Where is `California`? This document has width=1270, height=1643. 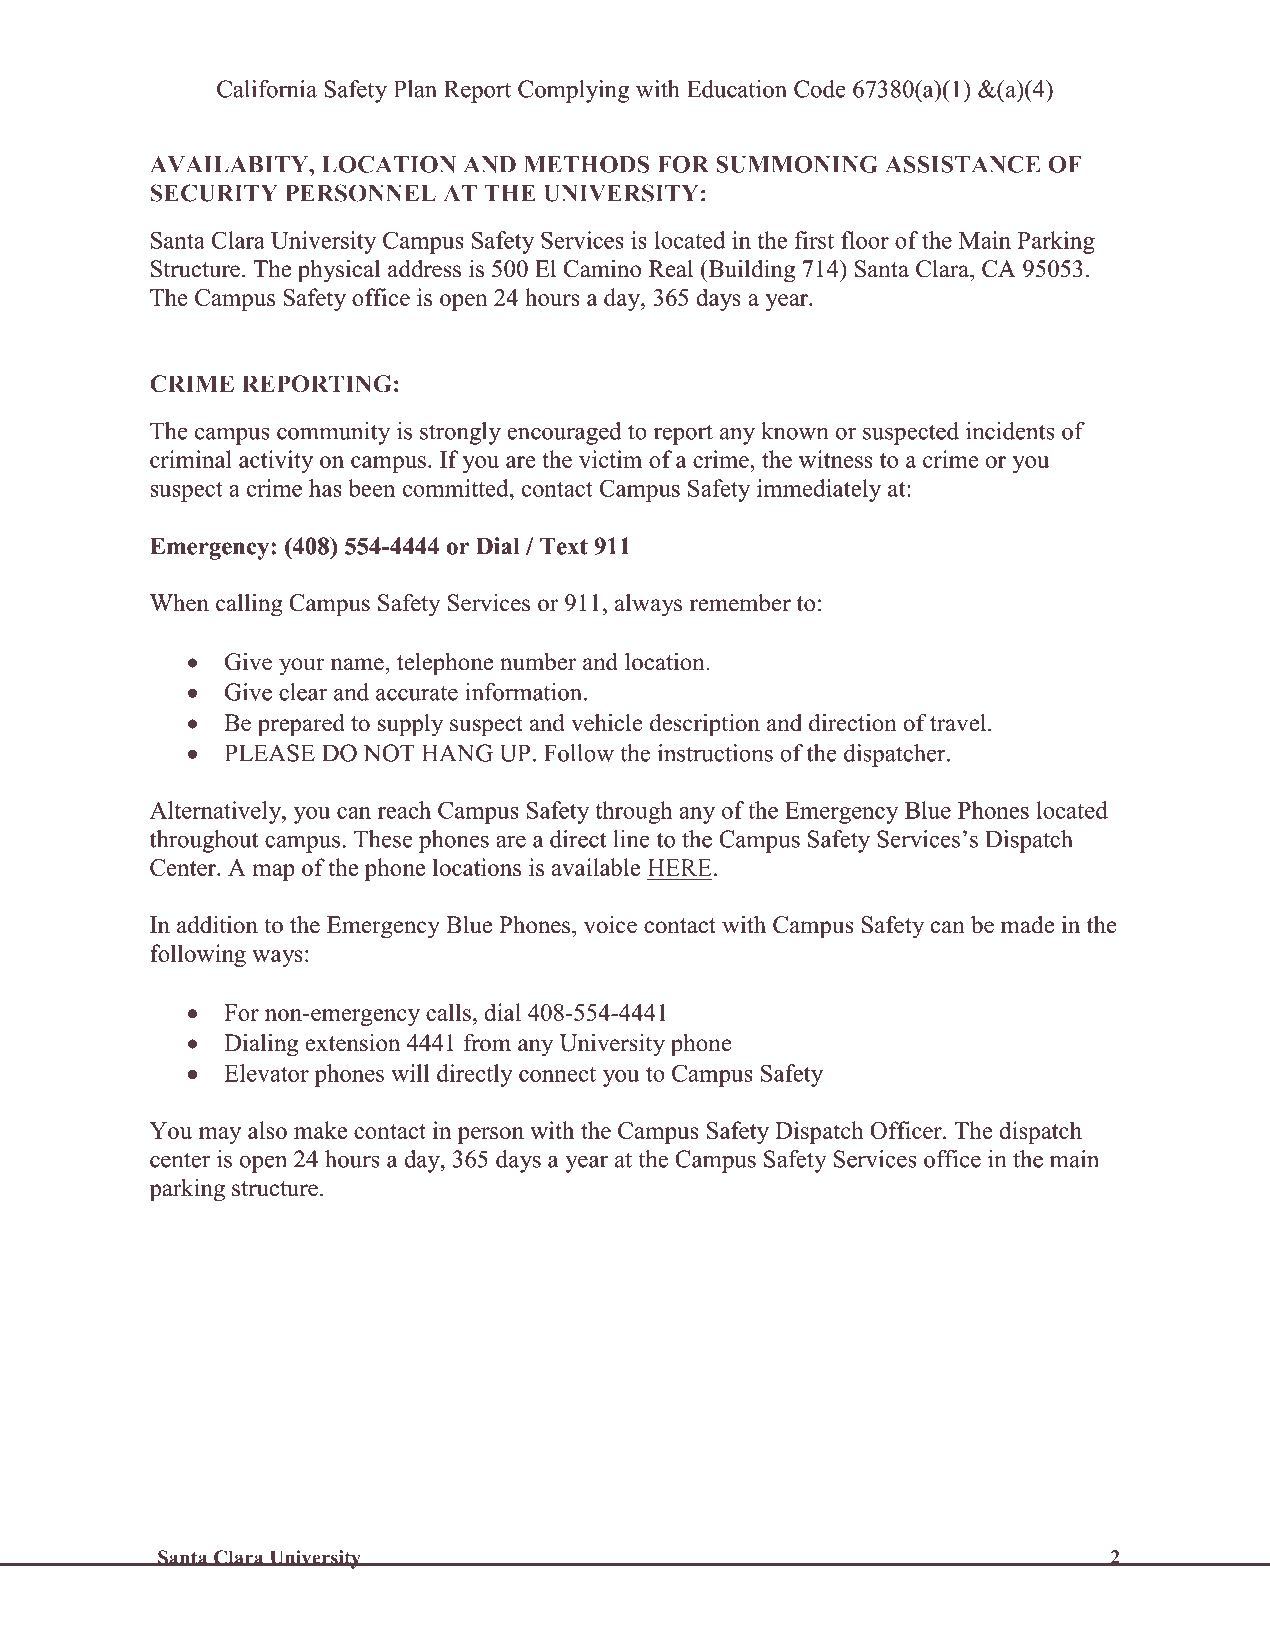 California is located at coordinates (267, 89).
